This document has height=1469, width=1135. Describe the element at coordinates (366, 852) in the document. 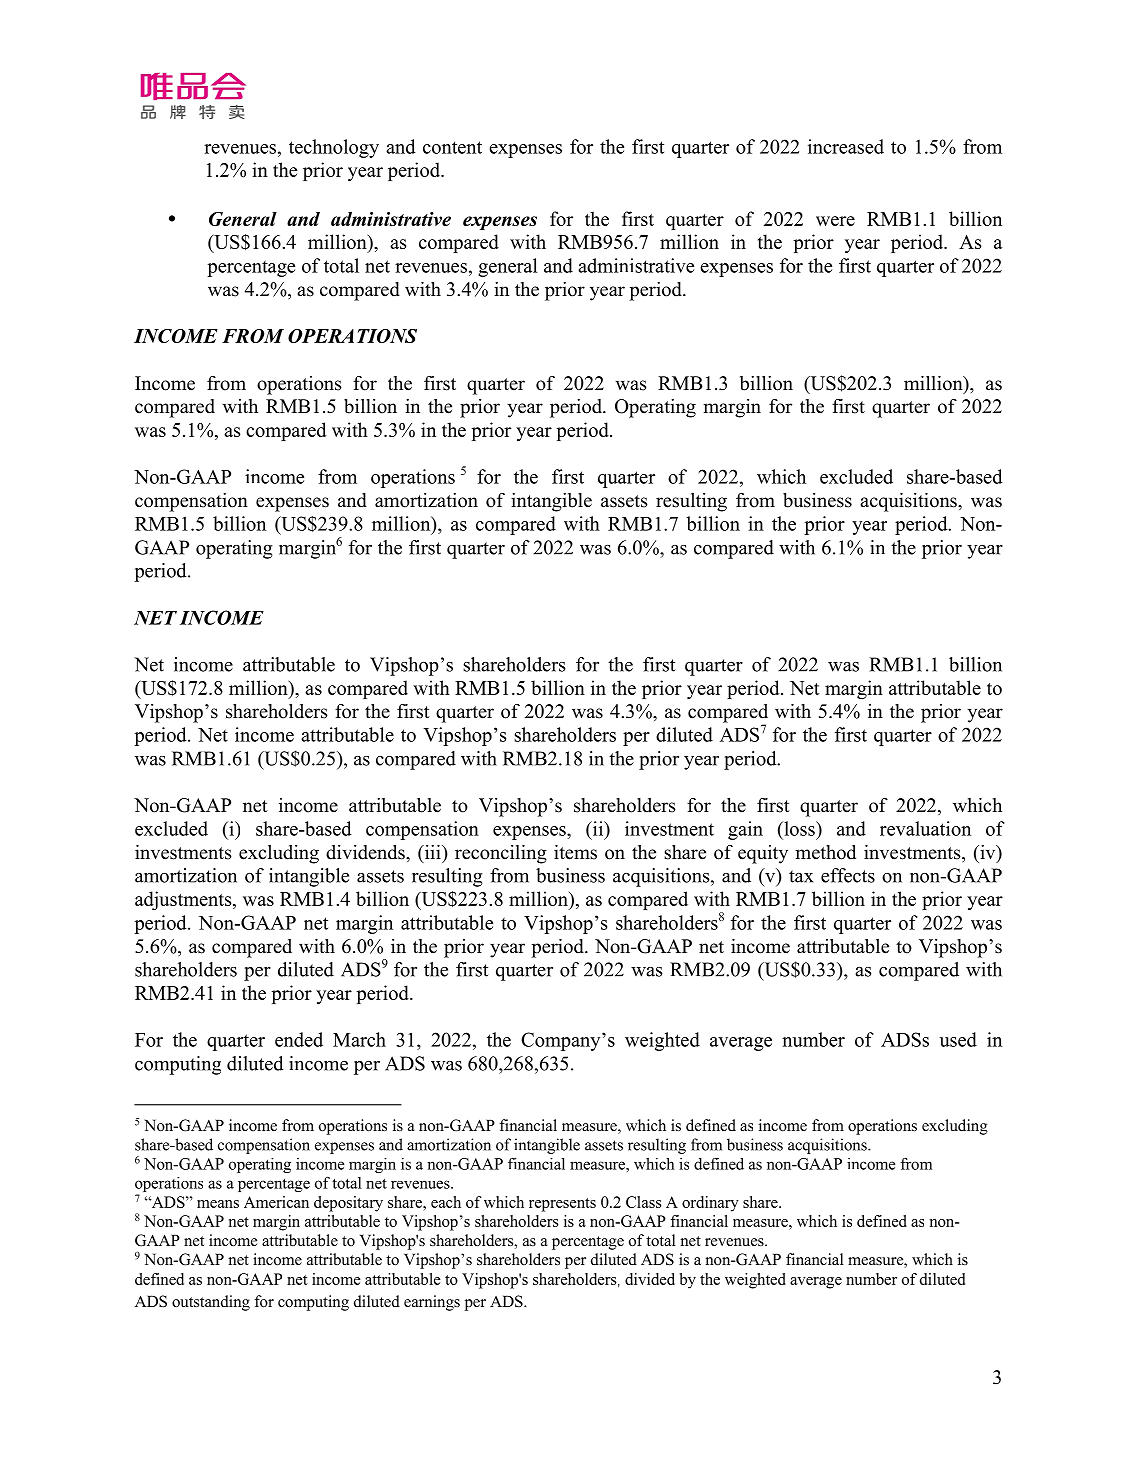

I see `dividends` at that location.
